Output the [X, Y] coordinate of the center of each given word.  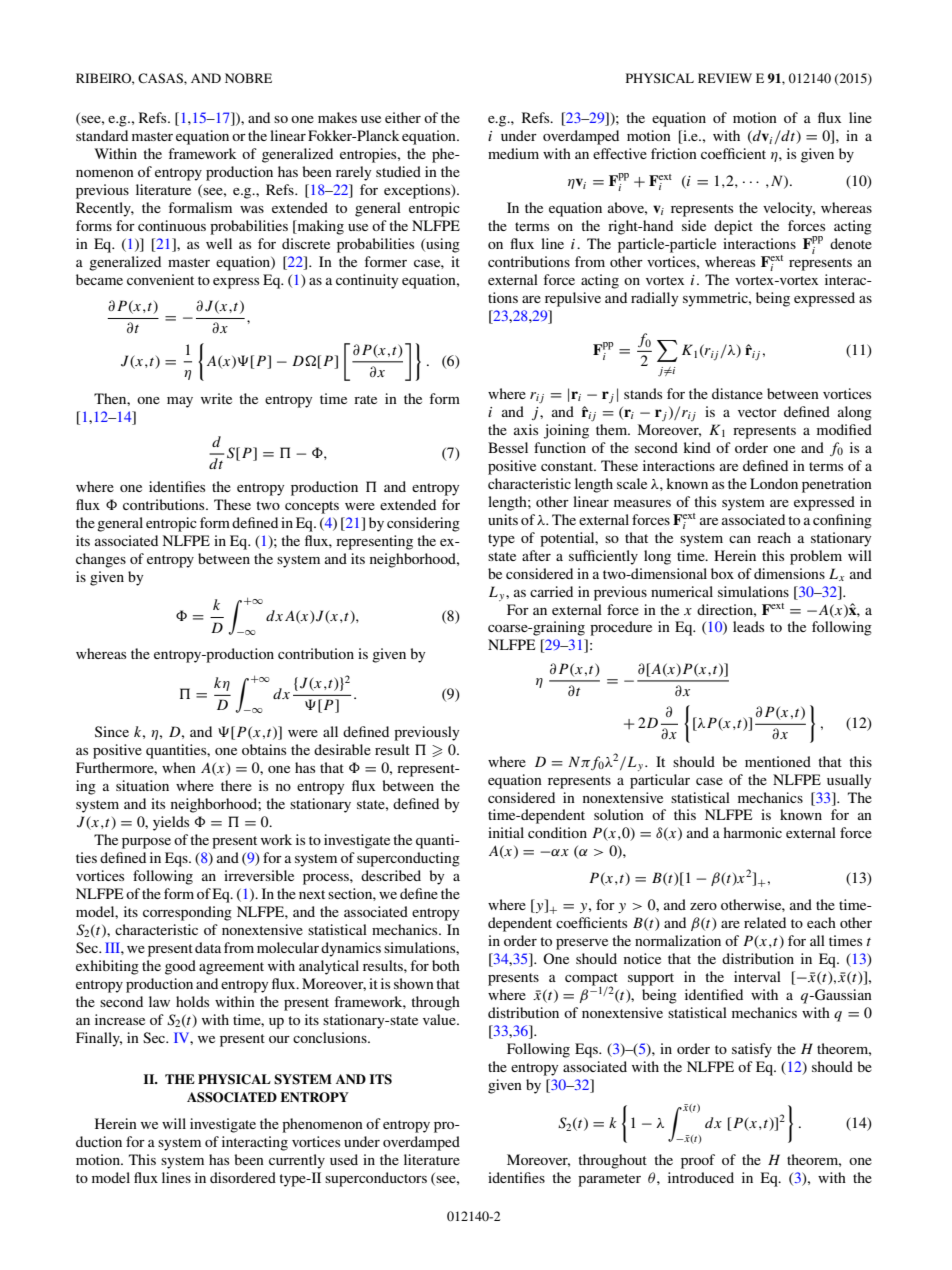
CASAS [161, 78]
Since [112, 732]
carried [551, 591]
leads [748, 626]
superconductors [376, 1179]
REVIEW [725, 78]
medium [513, 153]
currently [297, 1161]
